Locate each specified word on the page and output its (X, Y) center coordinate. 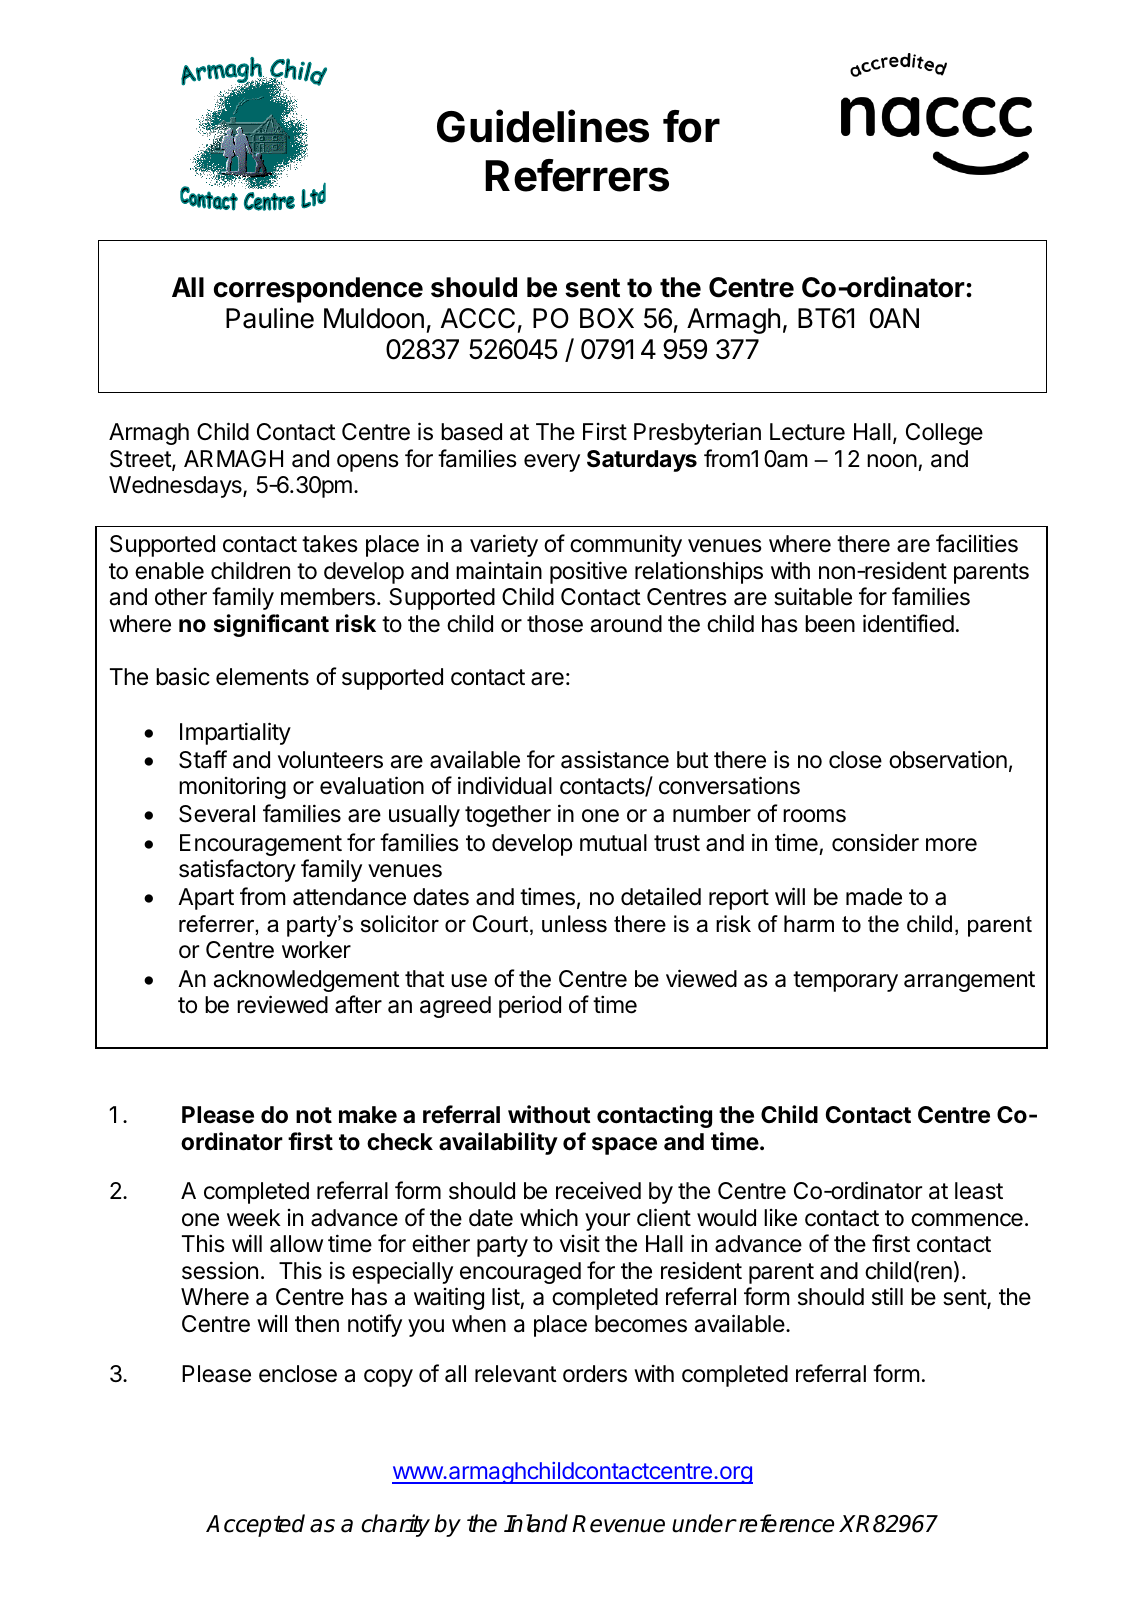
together (508, 816)
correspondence (318, 290)
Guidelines (543, 126)
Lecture (807, 432)
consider (875, 842)
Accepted (255, 1525)
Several (217, 814)
